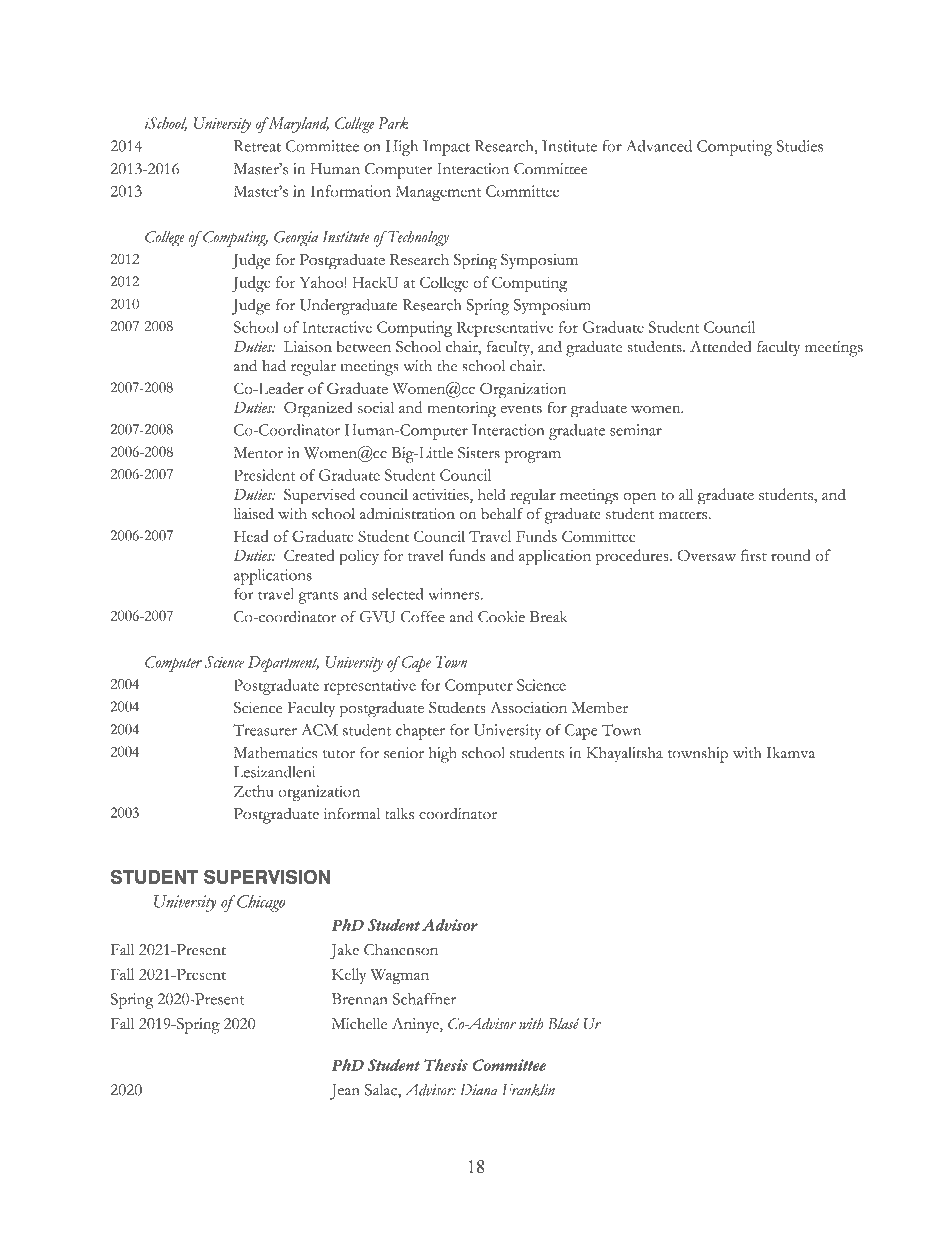  I want to click on ACM, so click(319, 730).
